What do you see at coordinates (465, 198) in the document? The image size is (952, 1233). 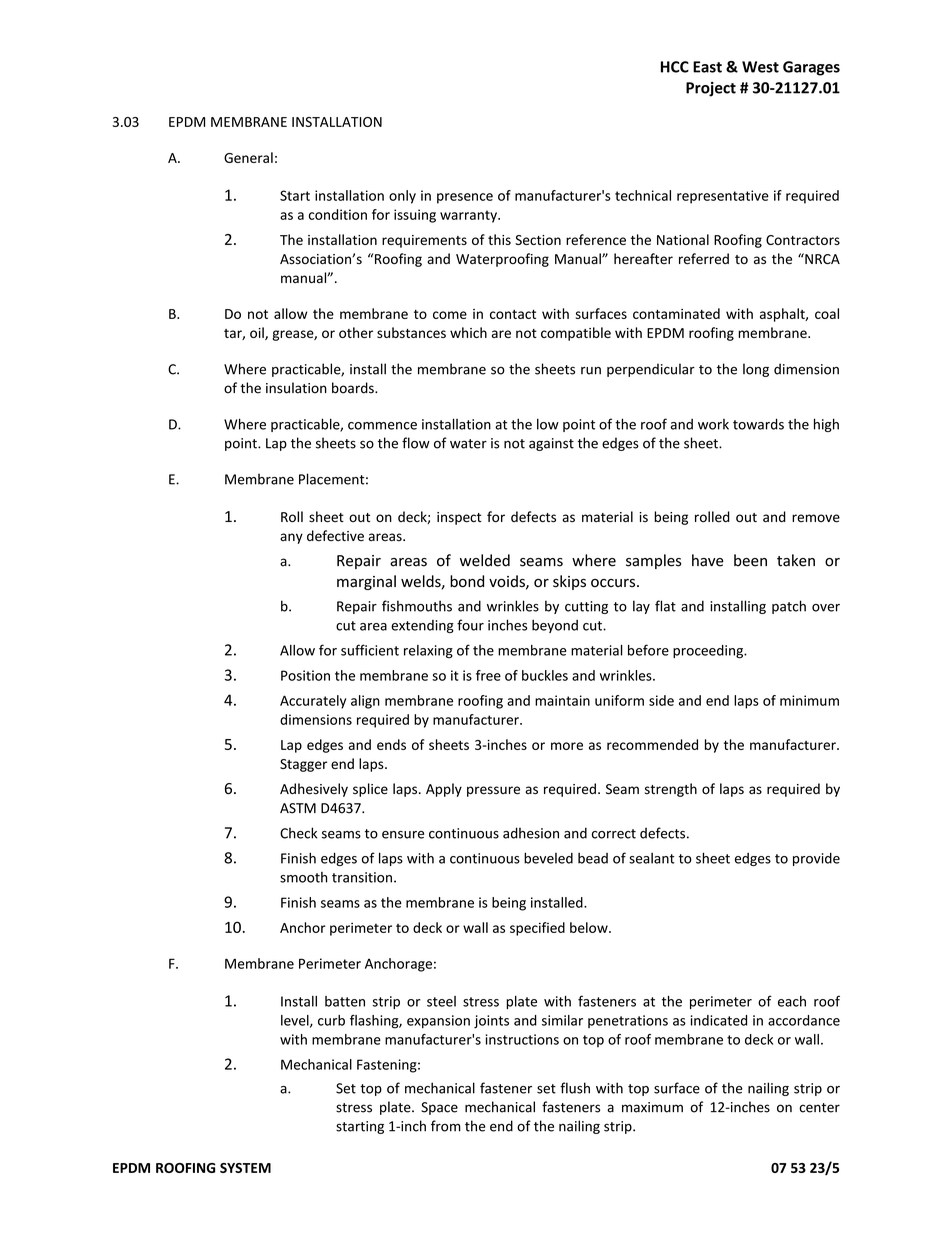 I see `presence` at bounding box center [465, 198].
